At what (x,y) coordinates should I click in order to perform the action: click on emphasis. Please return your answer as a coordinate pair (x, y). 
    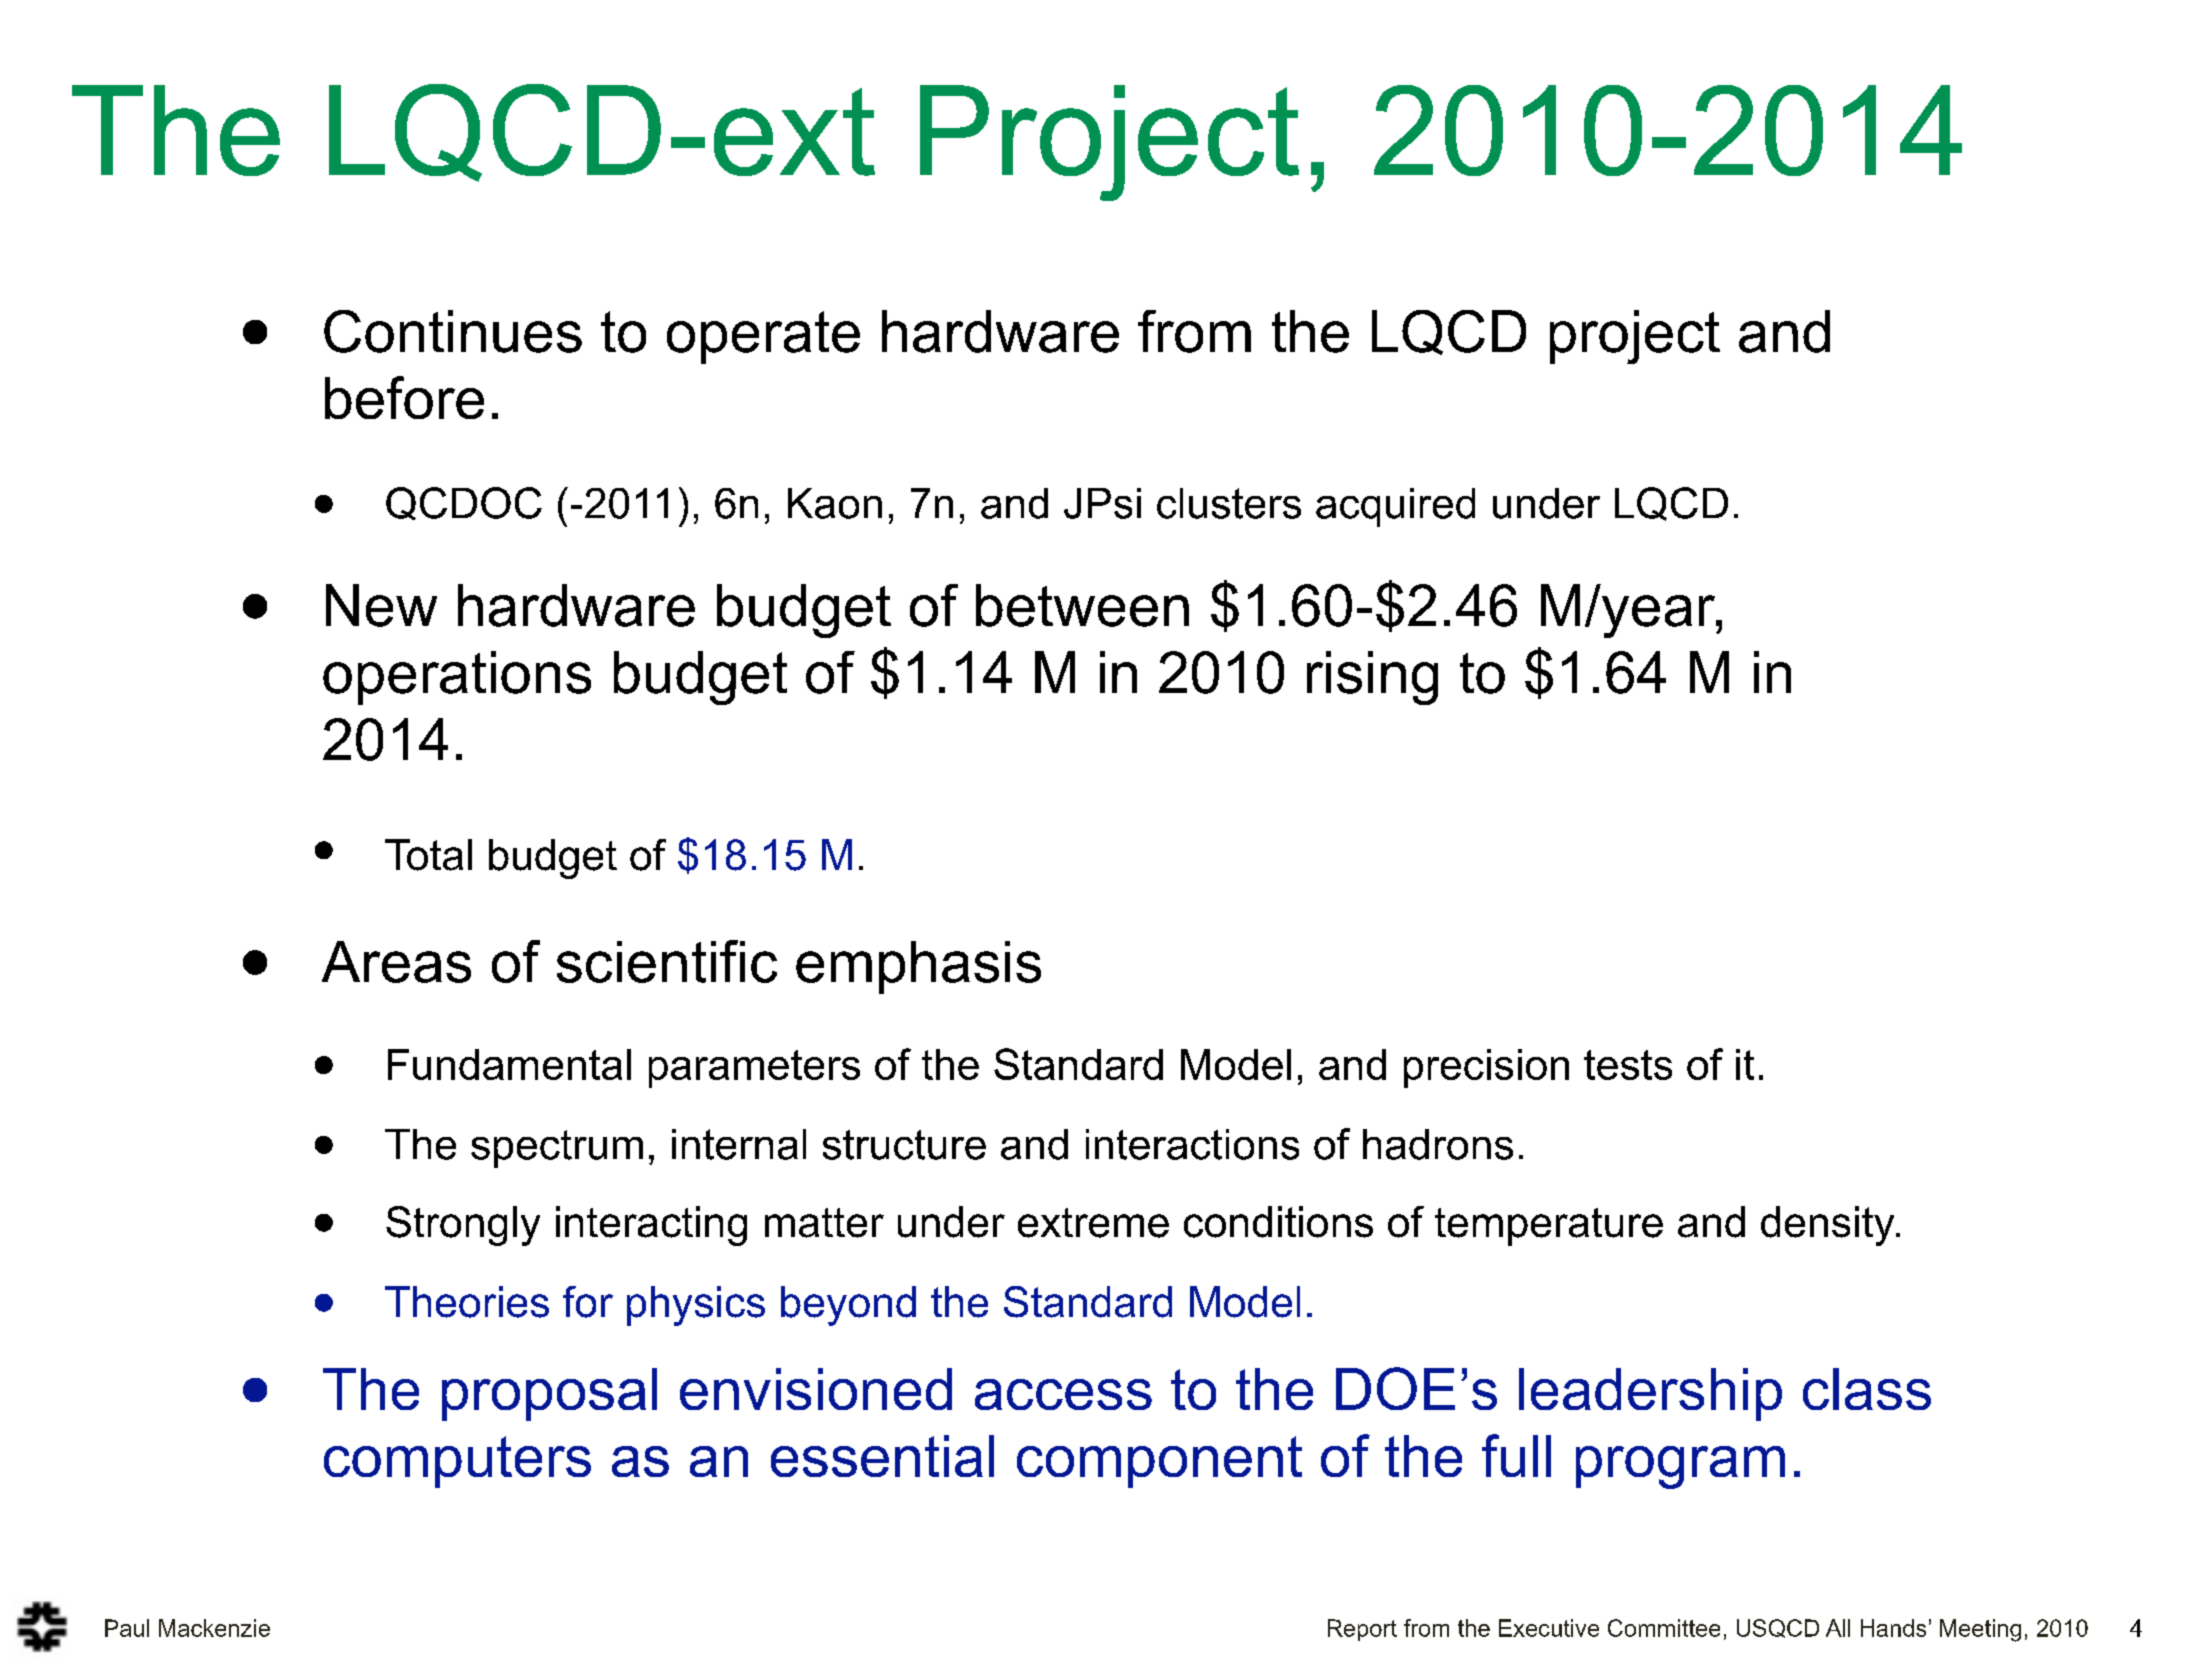
    Looking at the image, I should click on (918, 967).
